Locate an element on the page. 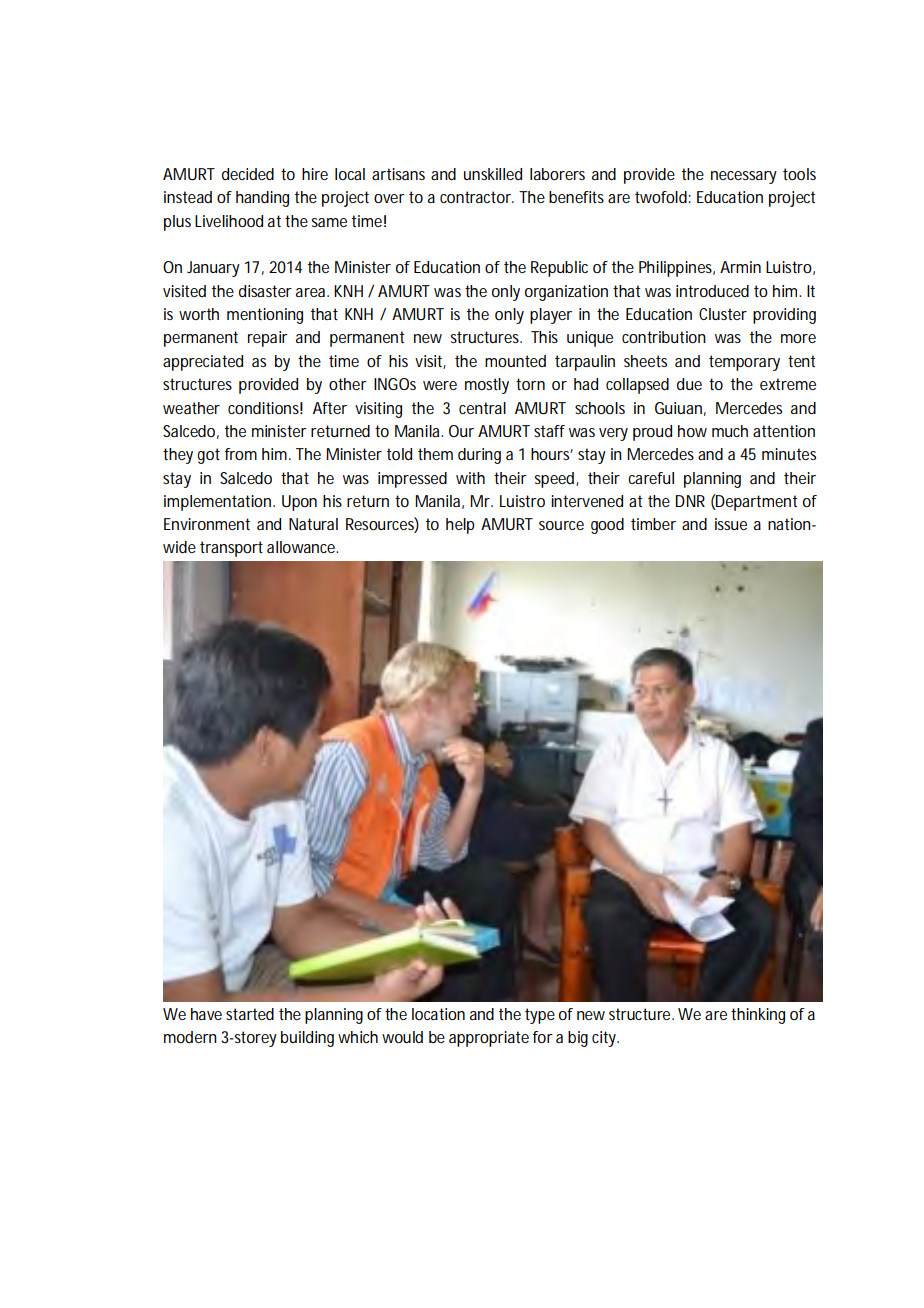 The image size is (924, 1308). good is located at coordinates (607, 526).
